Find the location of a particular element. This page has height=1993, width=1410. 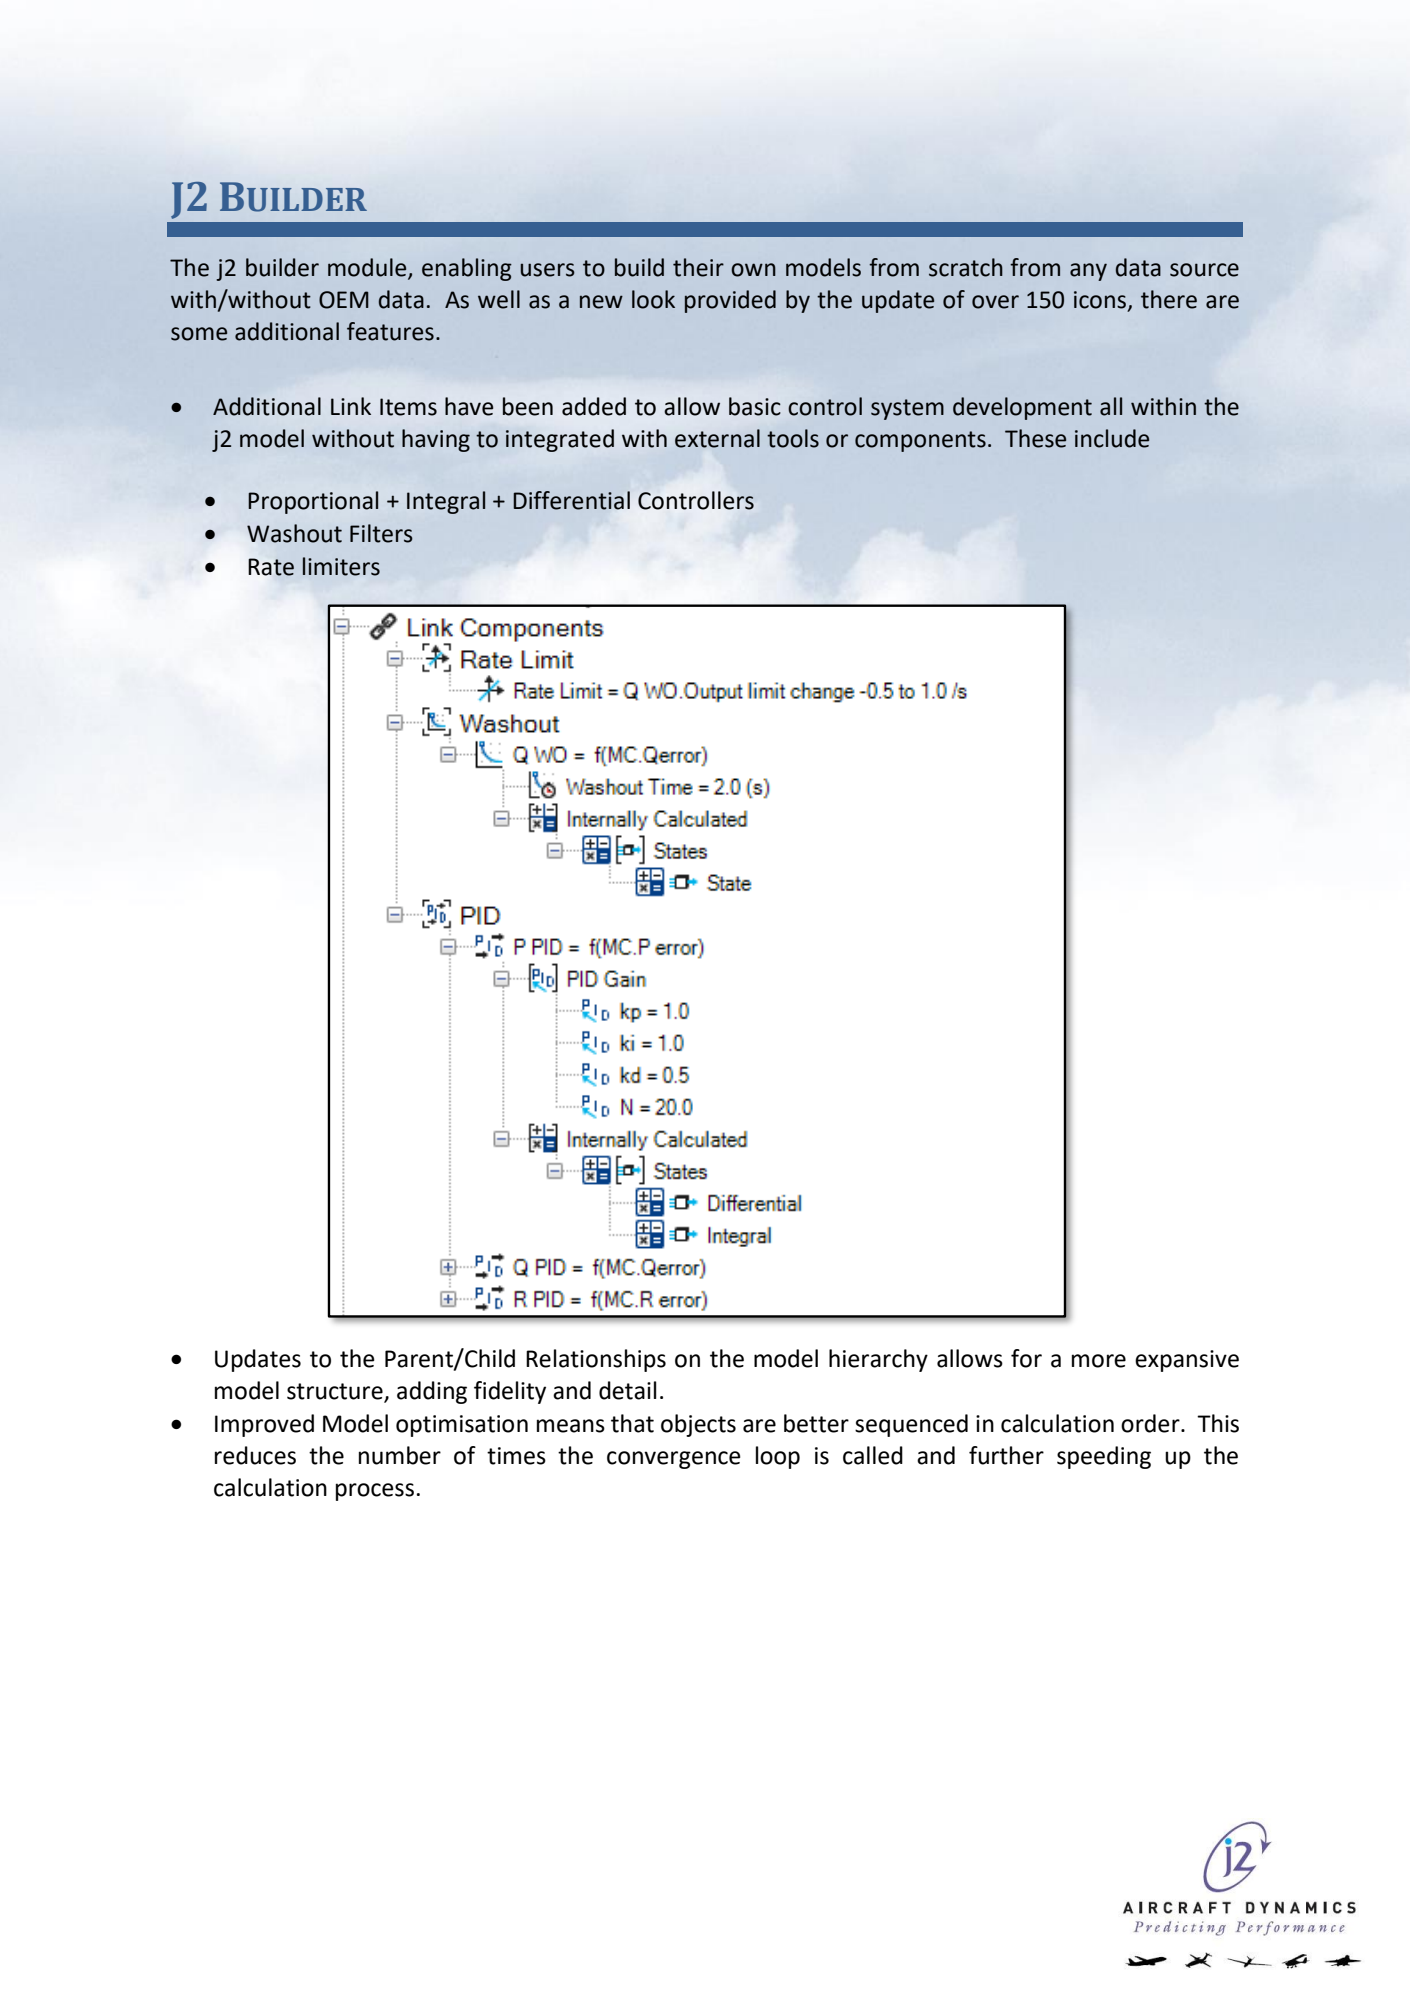

include is located at coordinates (1112, 438).
